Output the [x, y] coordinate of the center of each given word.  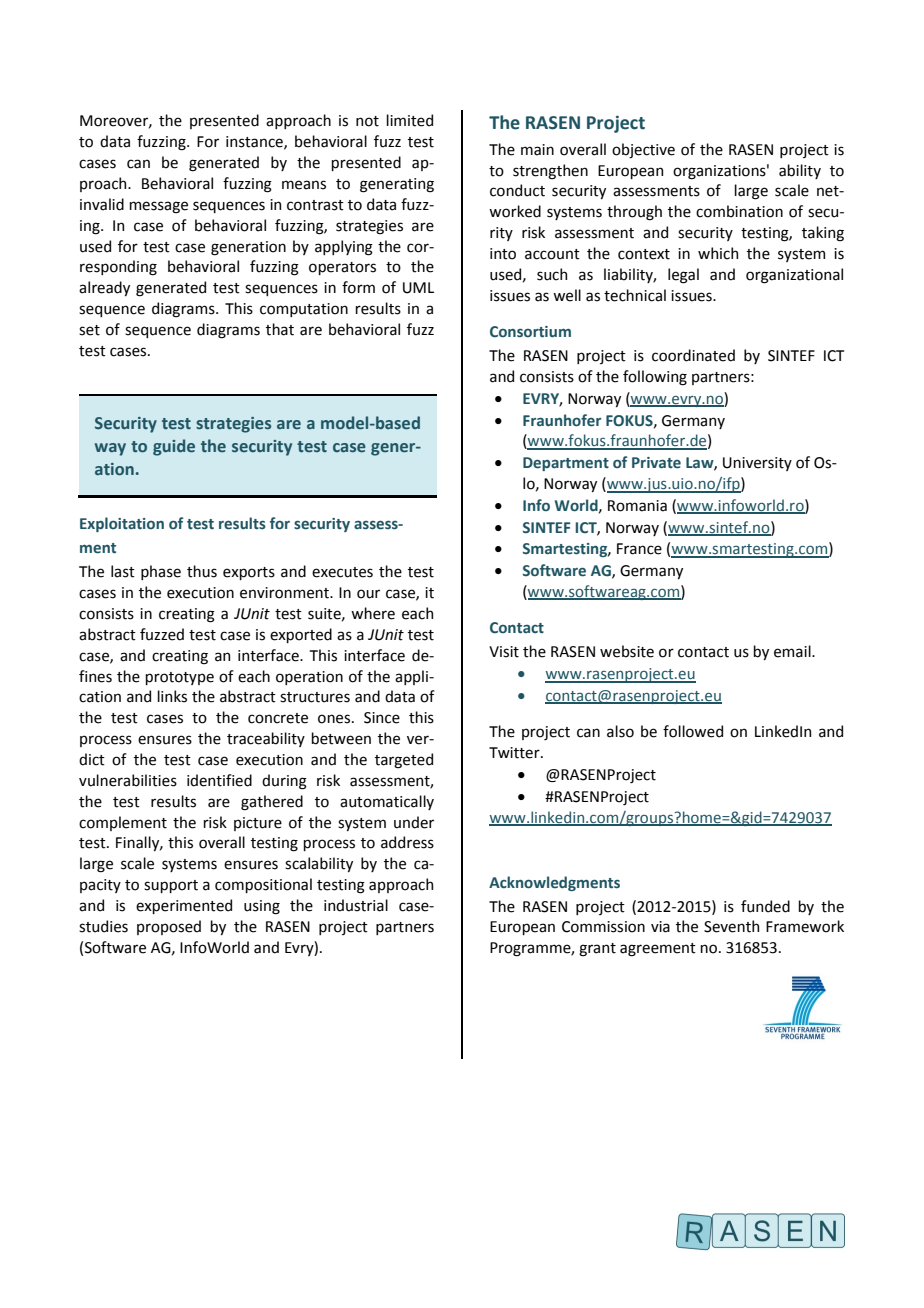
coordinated [693, 355]
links [172, 696]
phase [161, 572]
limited [409, 120]
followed [693, 731]
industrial [356, 905]
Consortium [530, 332]
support [171, 886]
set [89, 330]
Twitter [515, 753]
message [158, 207]
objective [643, 150]
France [639, 549]
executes [342, 572]
